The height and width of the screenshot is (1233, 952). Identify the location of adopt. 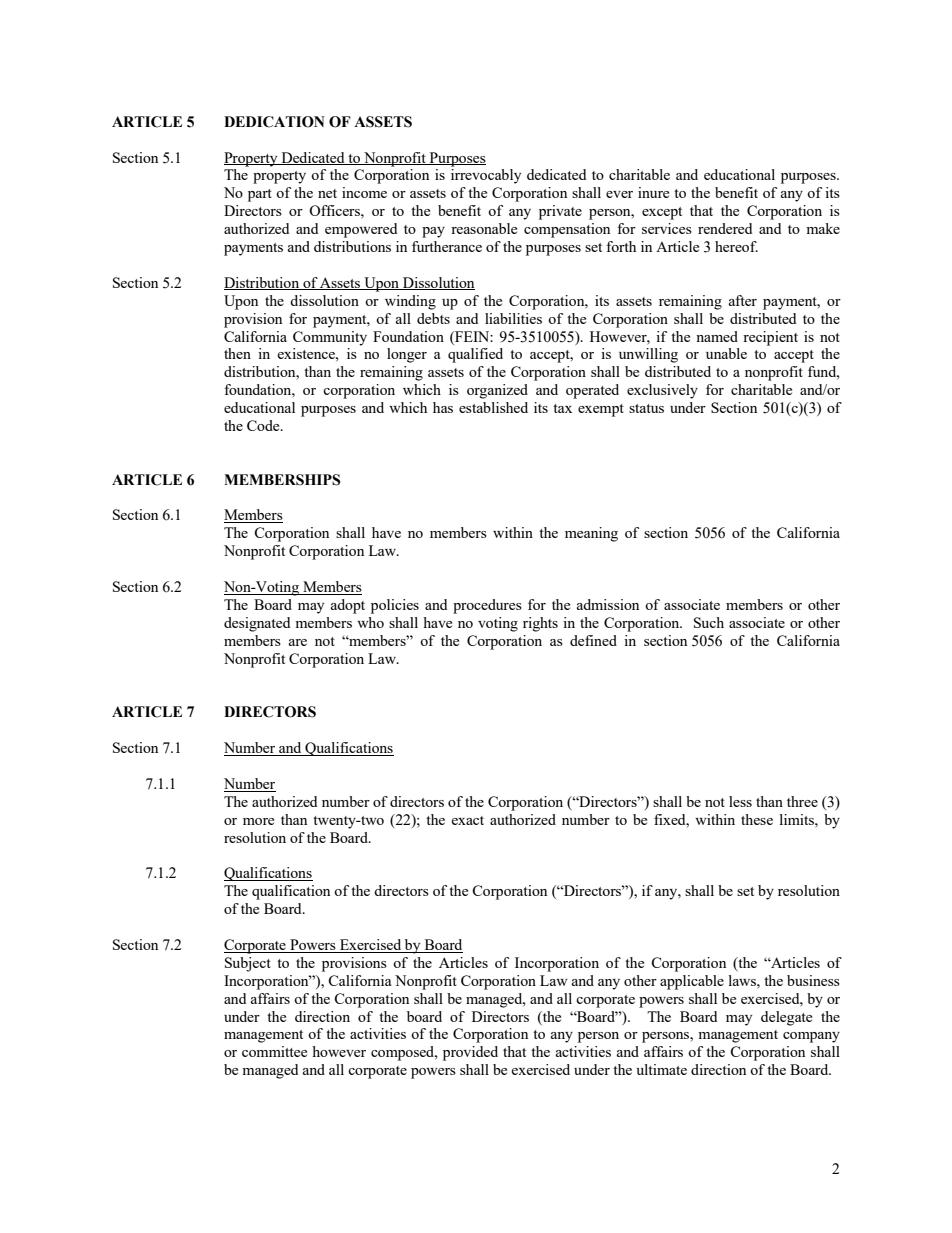
(348, 606).
